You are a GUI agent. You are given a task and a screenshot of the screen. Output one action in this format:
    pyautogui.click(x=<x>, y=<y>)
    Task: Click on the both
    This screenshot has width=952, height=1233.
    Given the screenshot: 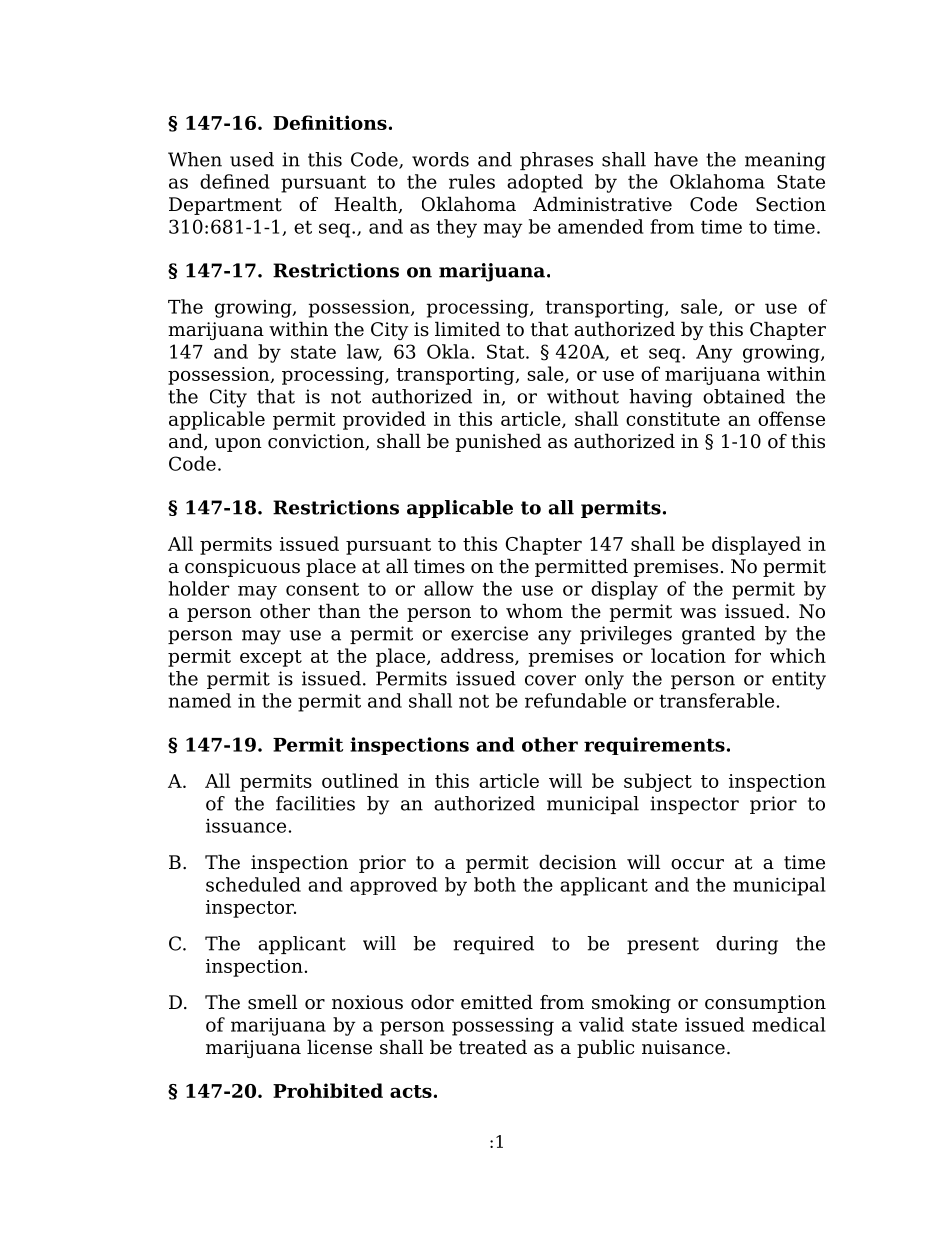 What is the action you would take?
    pyautogui.click(x=495, y=884)
